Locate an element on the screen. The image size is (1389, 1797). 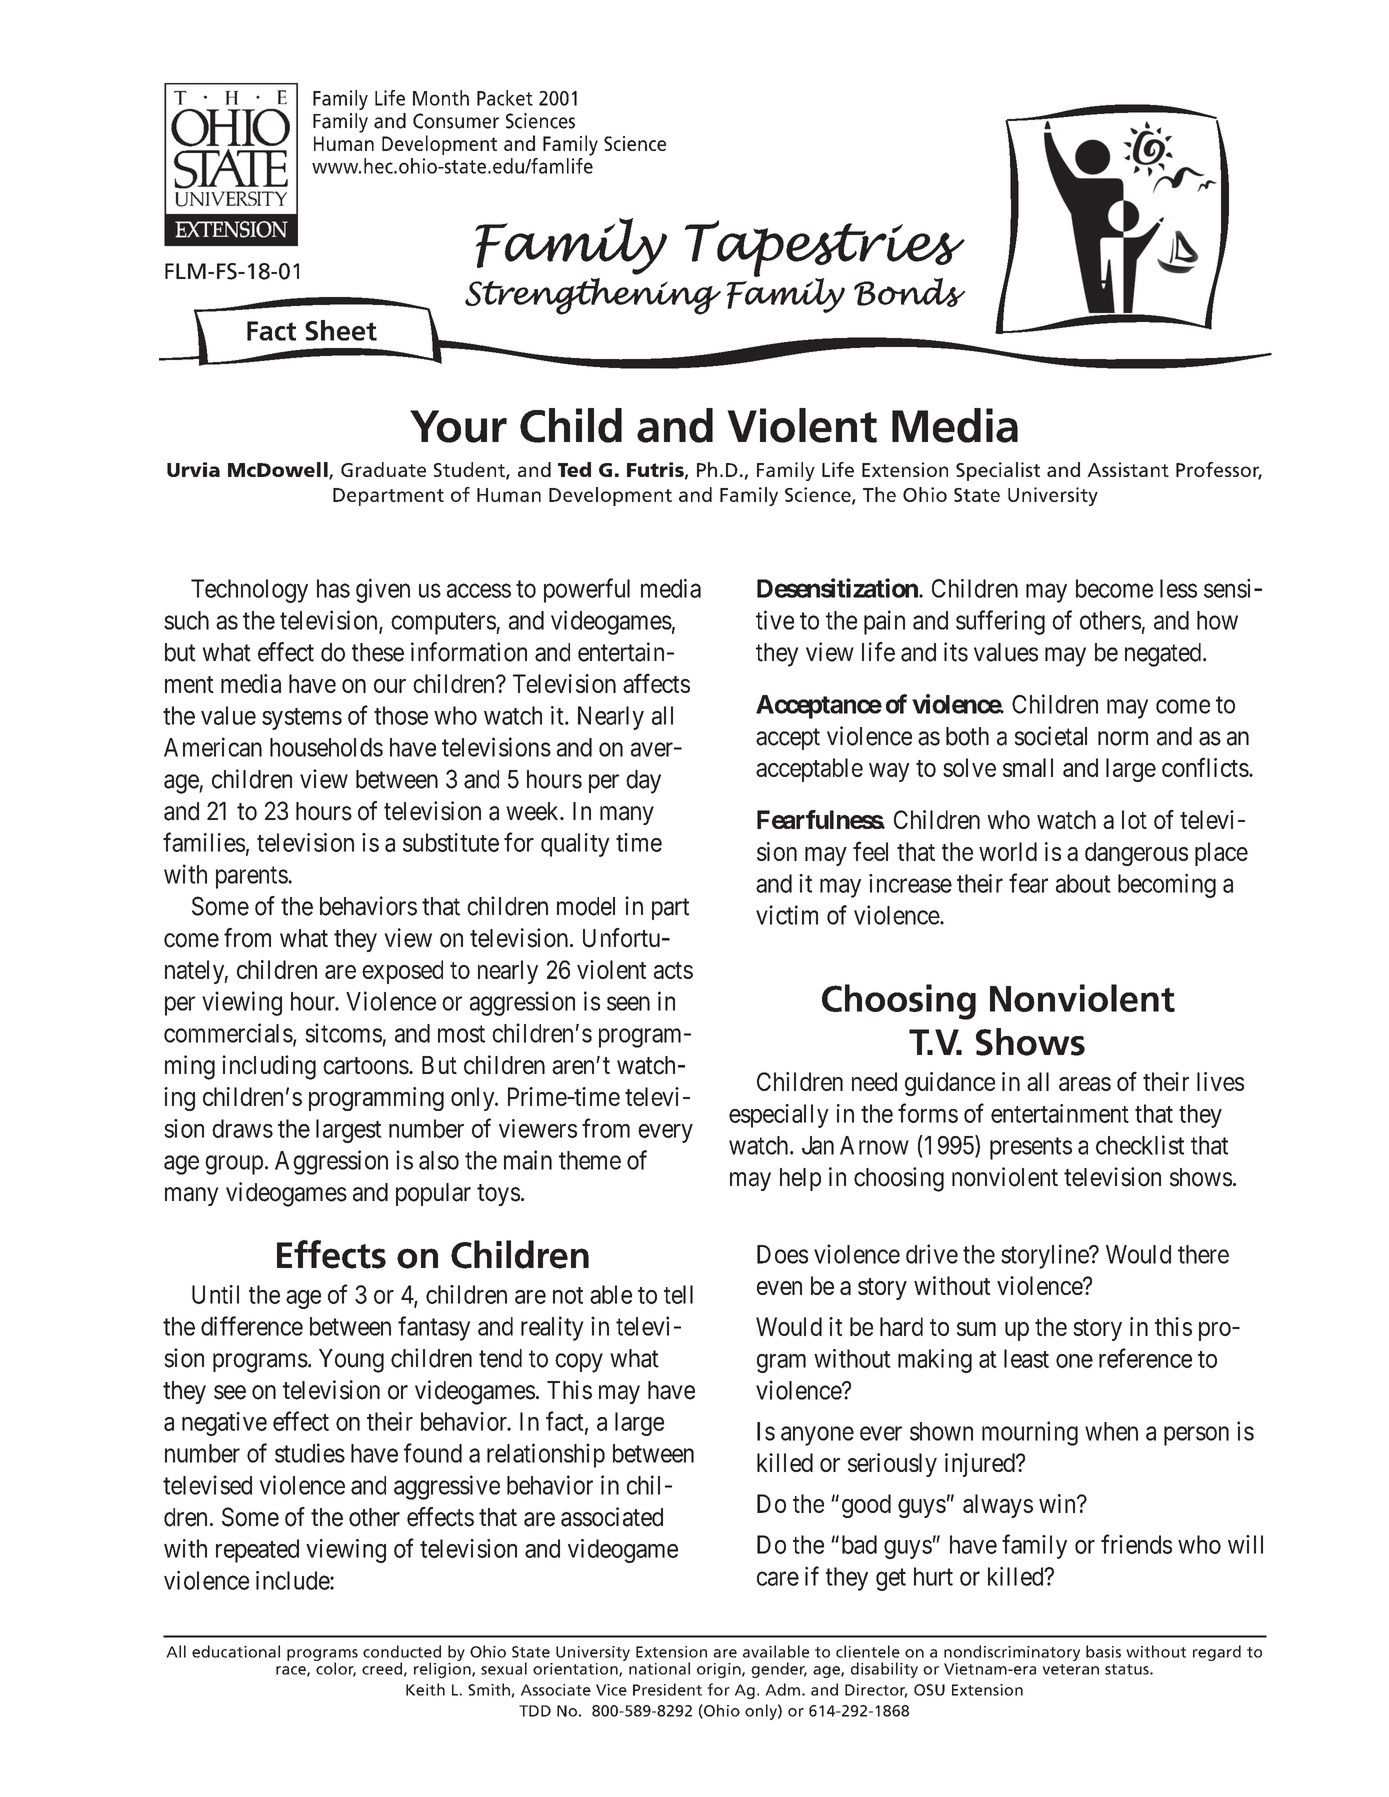
origin is located at coordinates (720, 1670).
